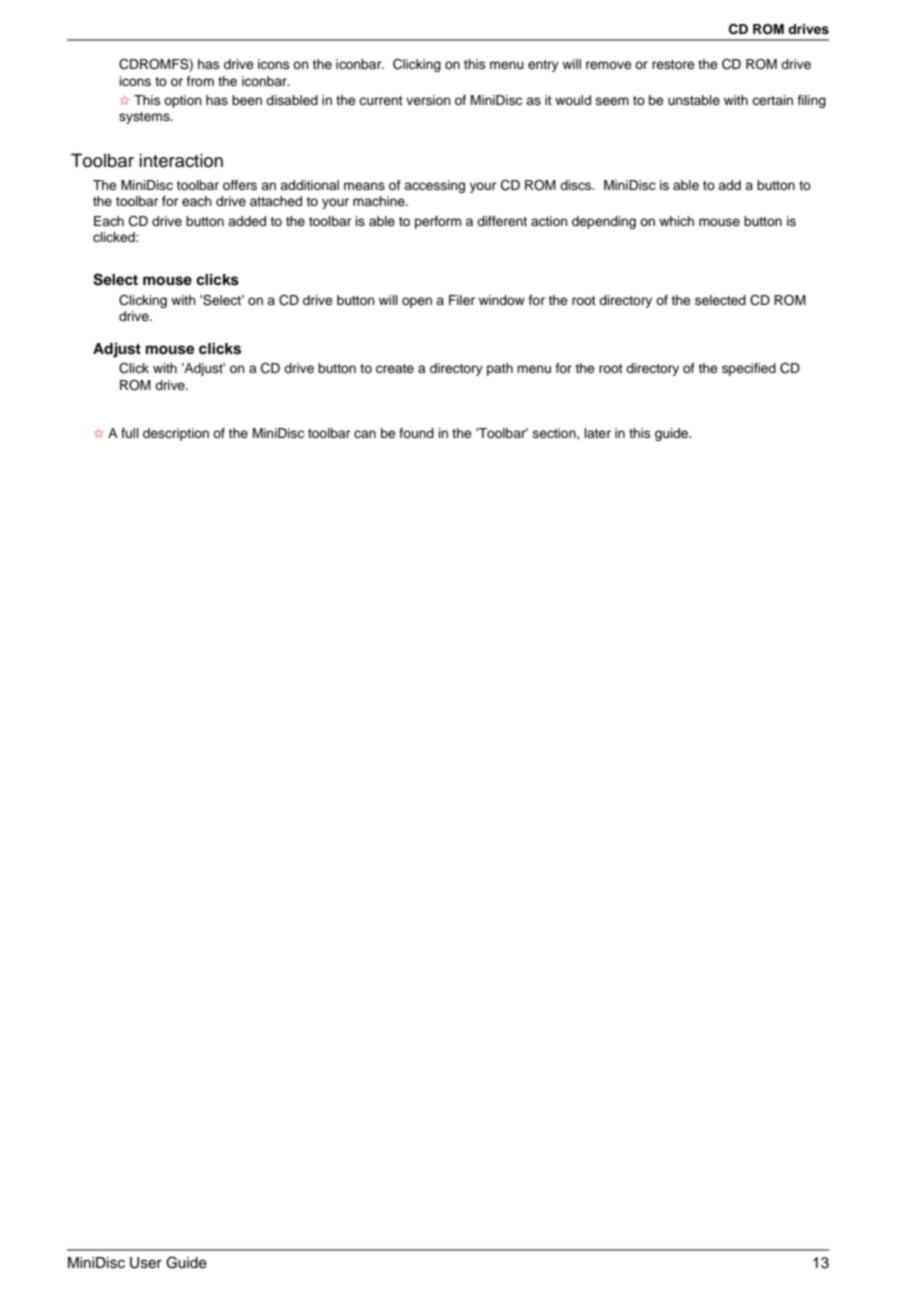 The width and height of the document is (924, 1307). Describe the element at coordinates (146, 1263) in the document. I see `User` at that location.
